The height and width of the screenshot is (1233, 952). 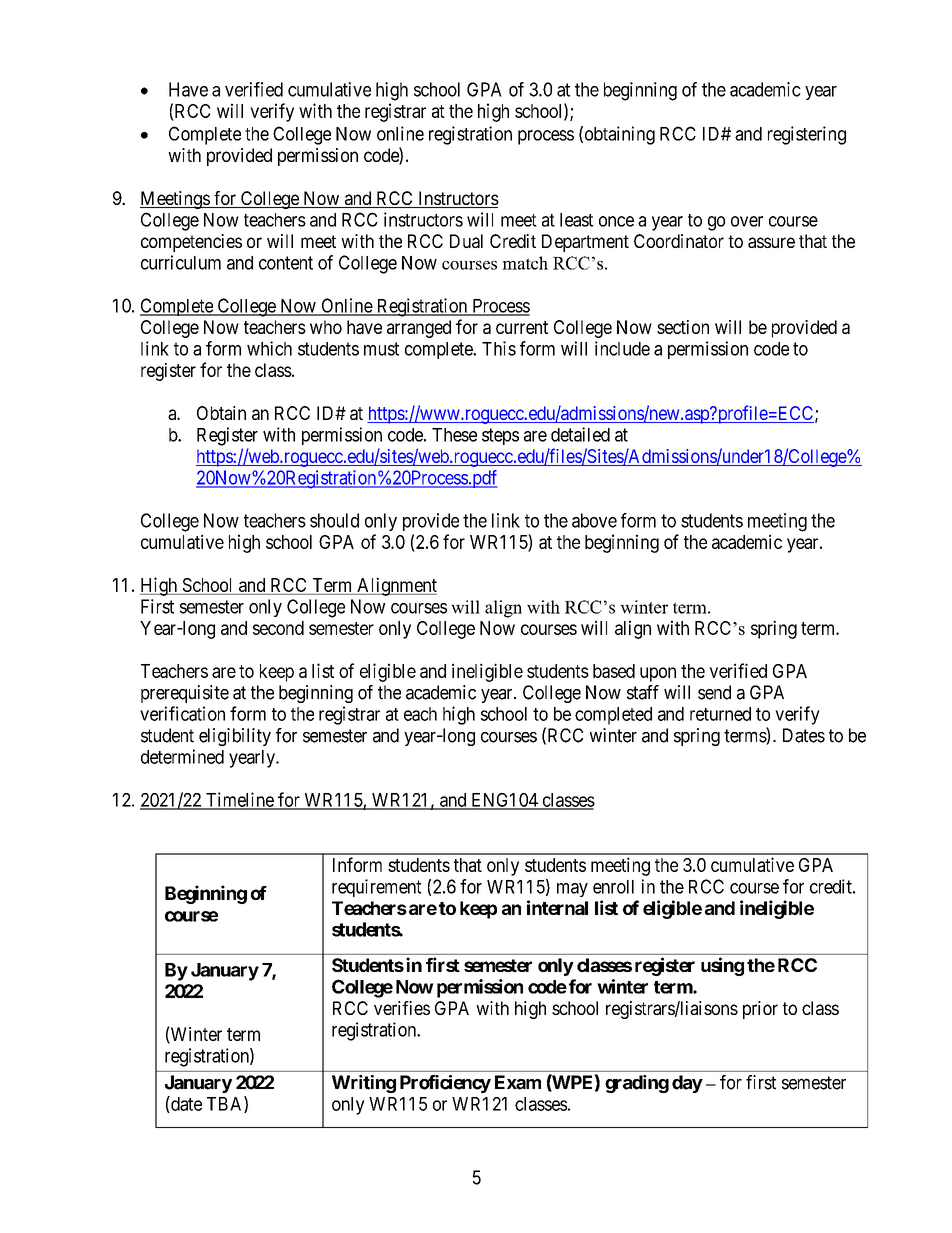 I want to click on requirement, so click(x=377, y=888).
